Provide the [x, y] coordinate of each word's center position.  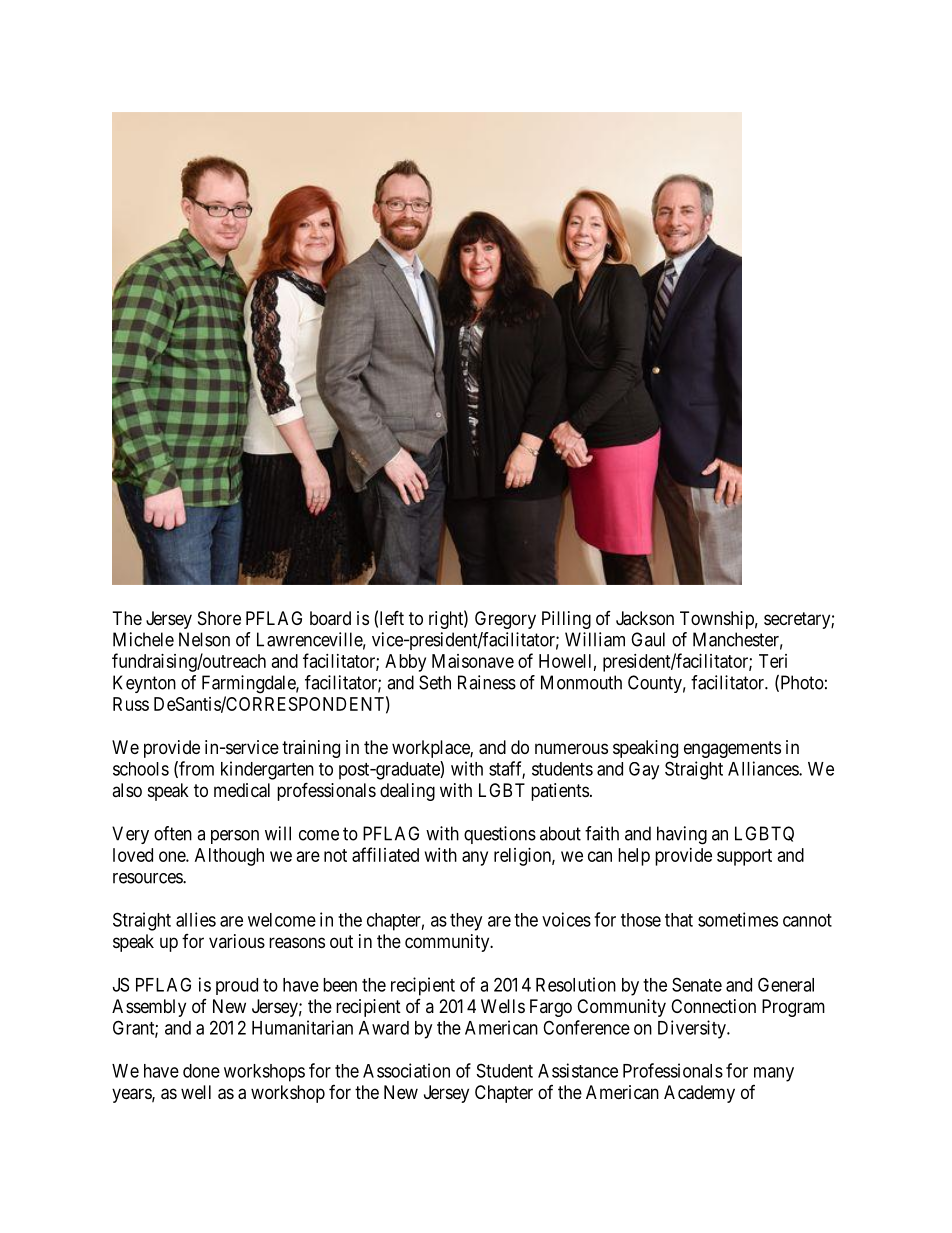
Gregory [505, 620]
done [201, 1071]
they [466, 922]
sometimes [738, 919]
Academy [699, 1094]
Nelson [204, 639]
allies [196, 919]
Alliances [764, 768]
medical [242, 790]
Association [406, 1070]
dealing [407, 792]
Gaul [648, 639]
